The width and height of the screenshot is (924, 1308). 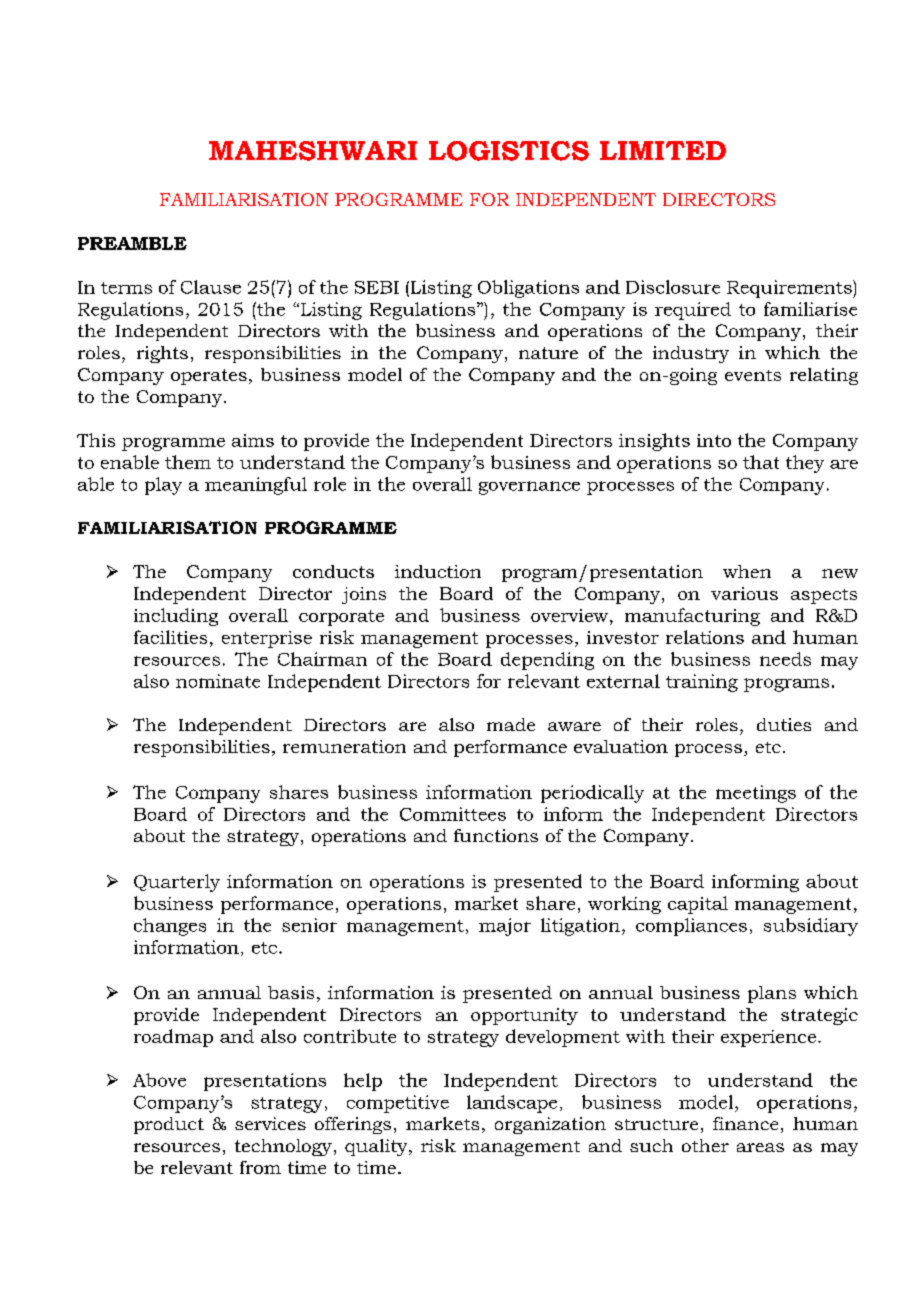 I want to click on needs, so click(x=785, y=659).
